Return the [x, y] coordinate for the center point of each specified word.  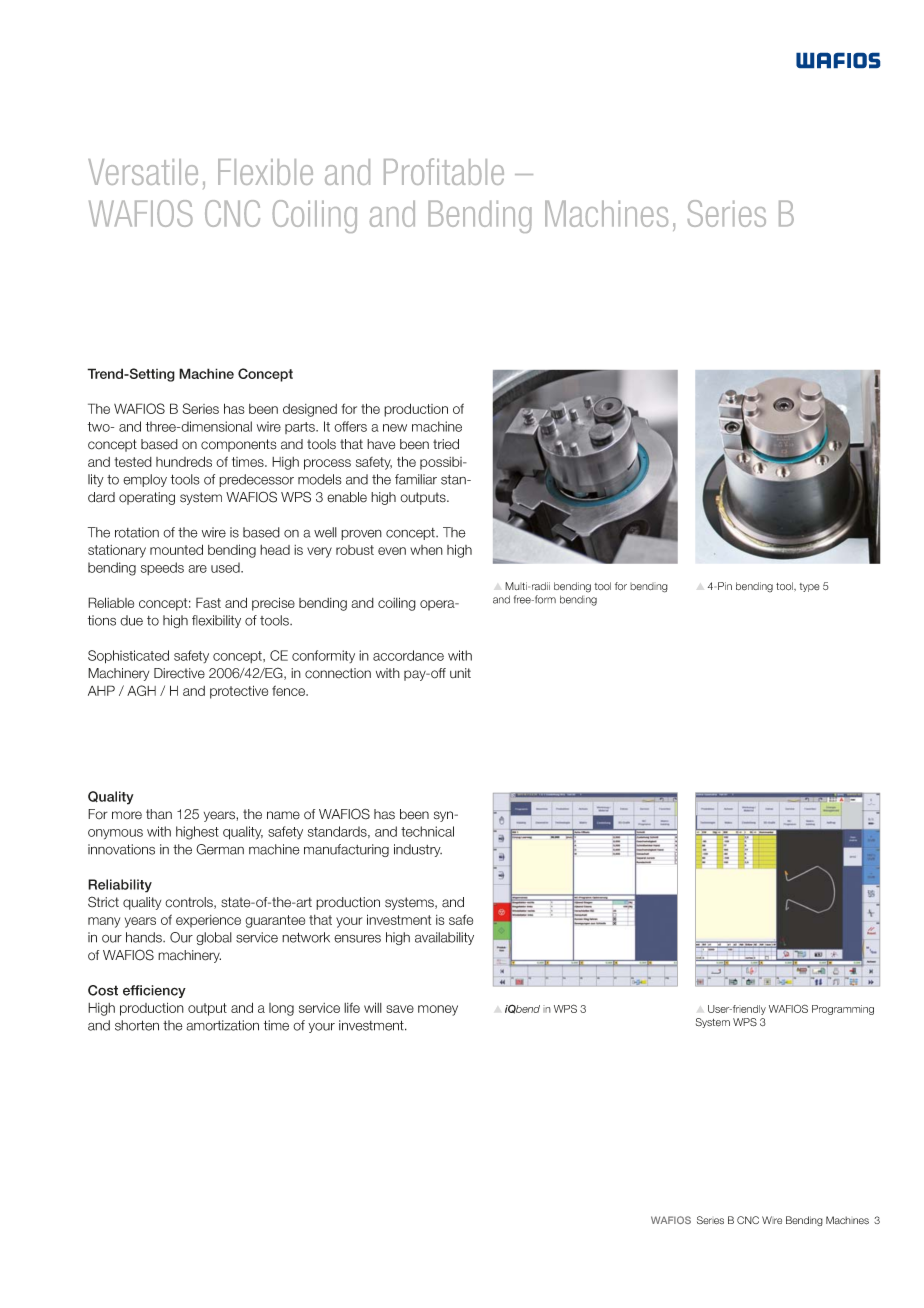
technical [427, 831]
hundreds [184, 461]
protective [239, 692]
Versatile [143, 172]
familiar [416, 479]
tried [446, 444]
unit [460, 673]
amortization [222, 1025]
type [809, 587]
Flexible [265, 172]
